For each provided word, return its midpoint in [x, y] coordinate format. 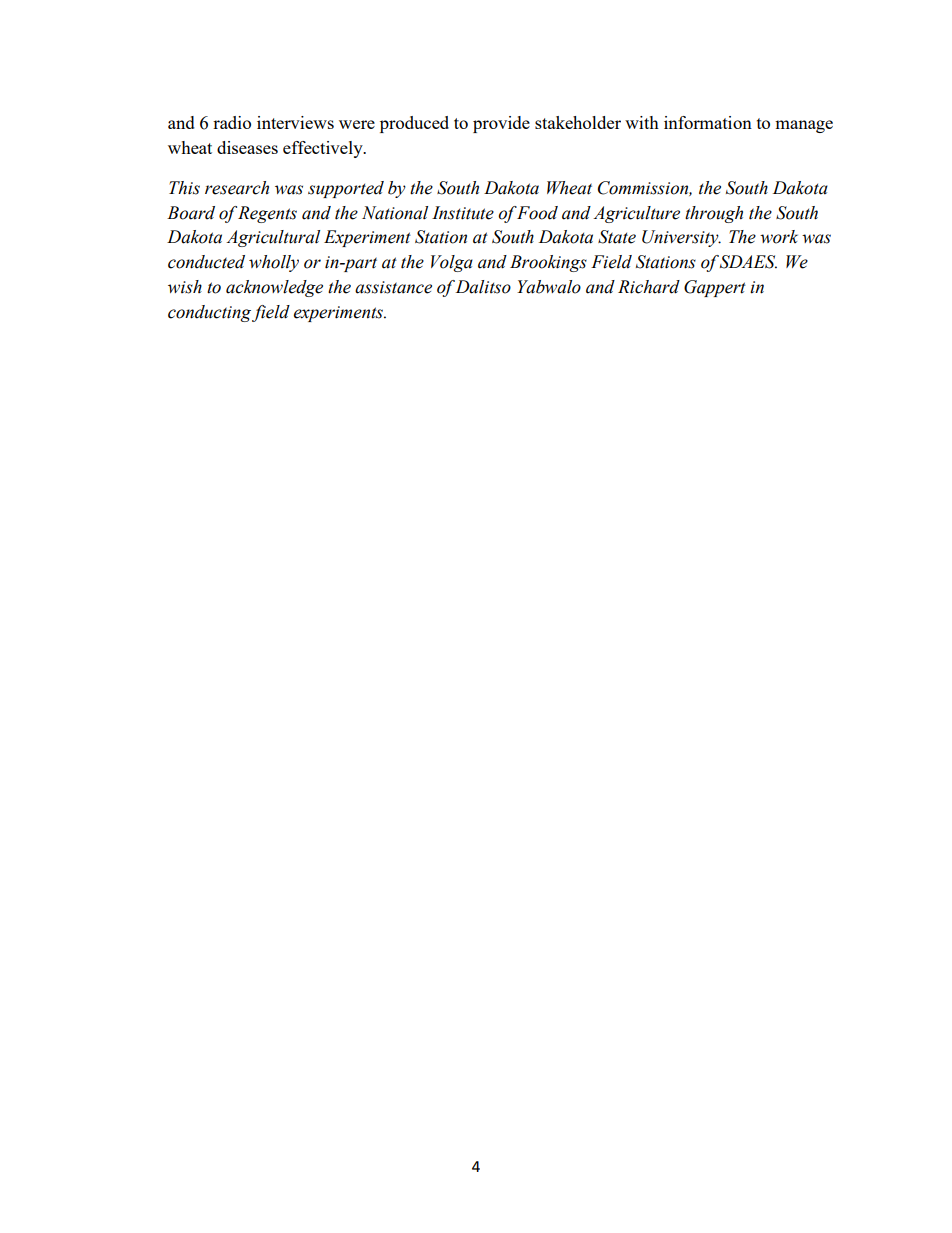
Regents [267, 214]
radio [232, 122]
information [708, 122]
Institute [463, 213]
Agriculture [636, 214]
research [237, 188]
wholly [274, 263]
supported [346, 189]
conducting [209, 313]
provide [501, 124]
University [681, 238]
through [714, 214]
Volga [452, 263]
